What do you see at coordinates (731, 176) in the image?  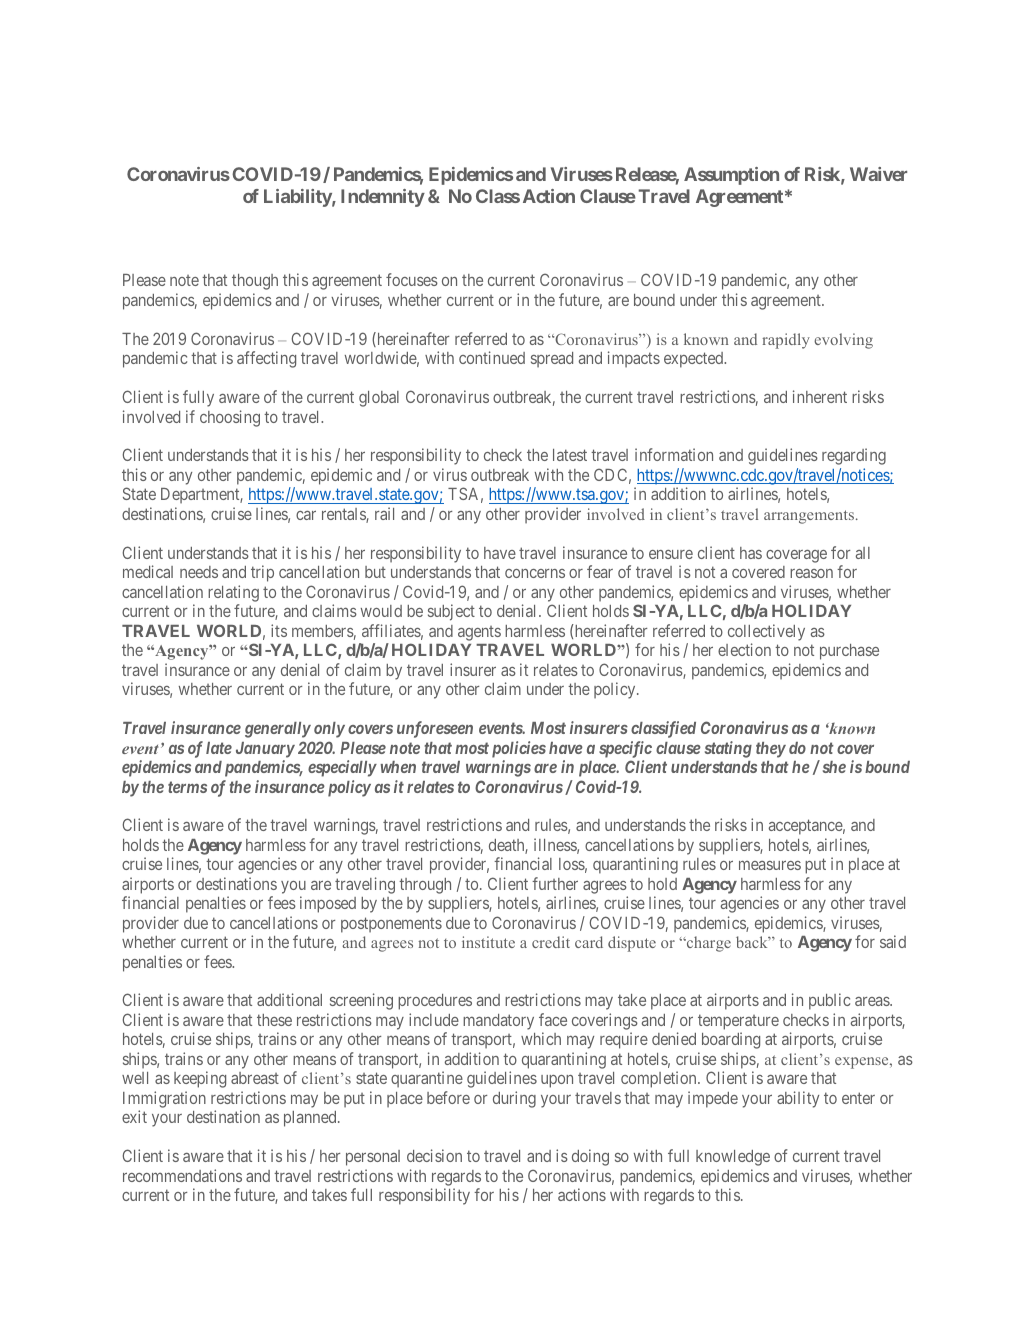 I see `Assumption` at bounding box center [731, 176].
